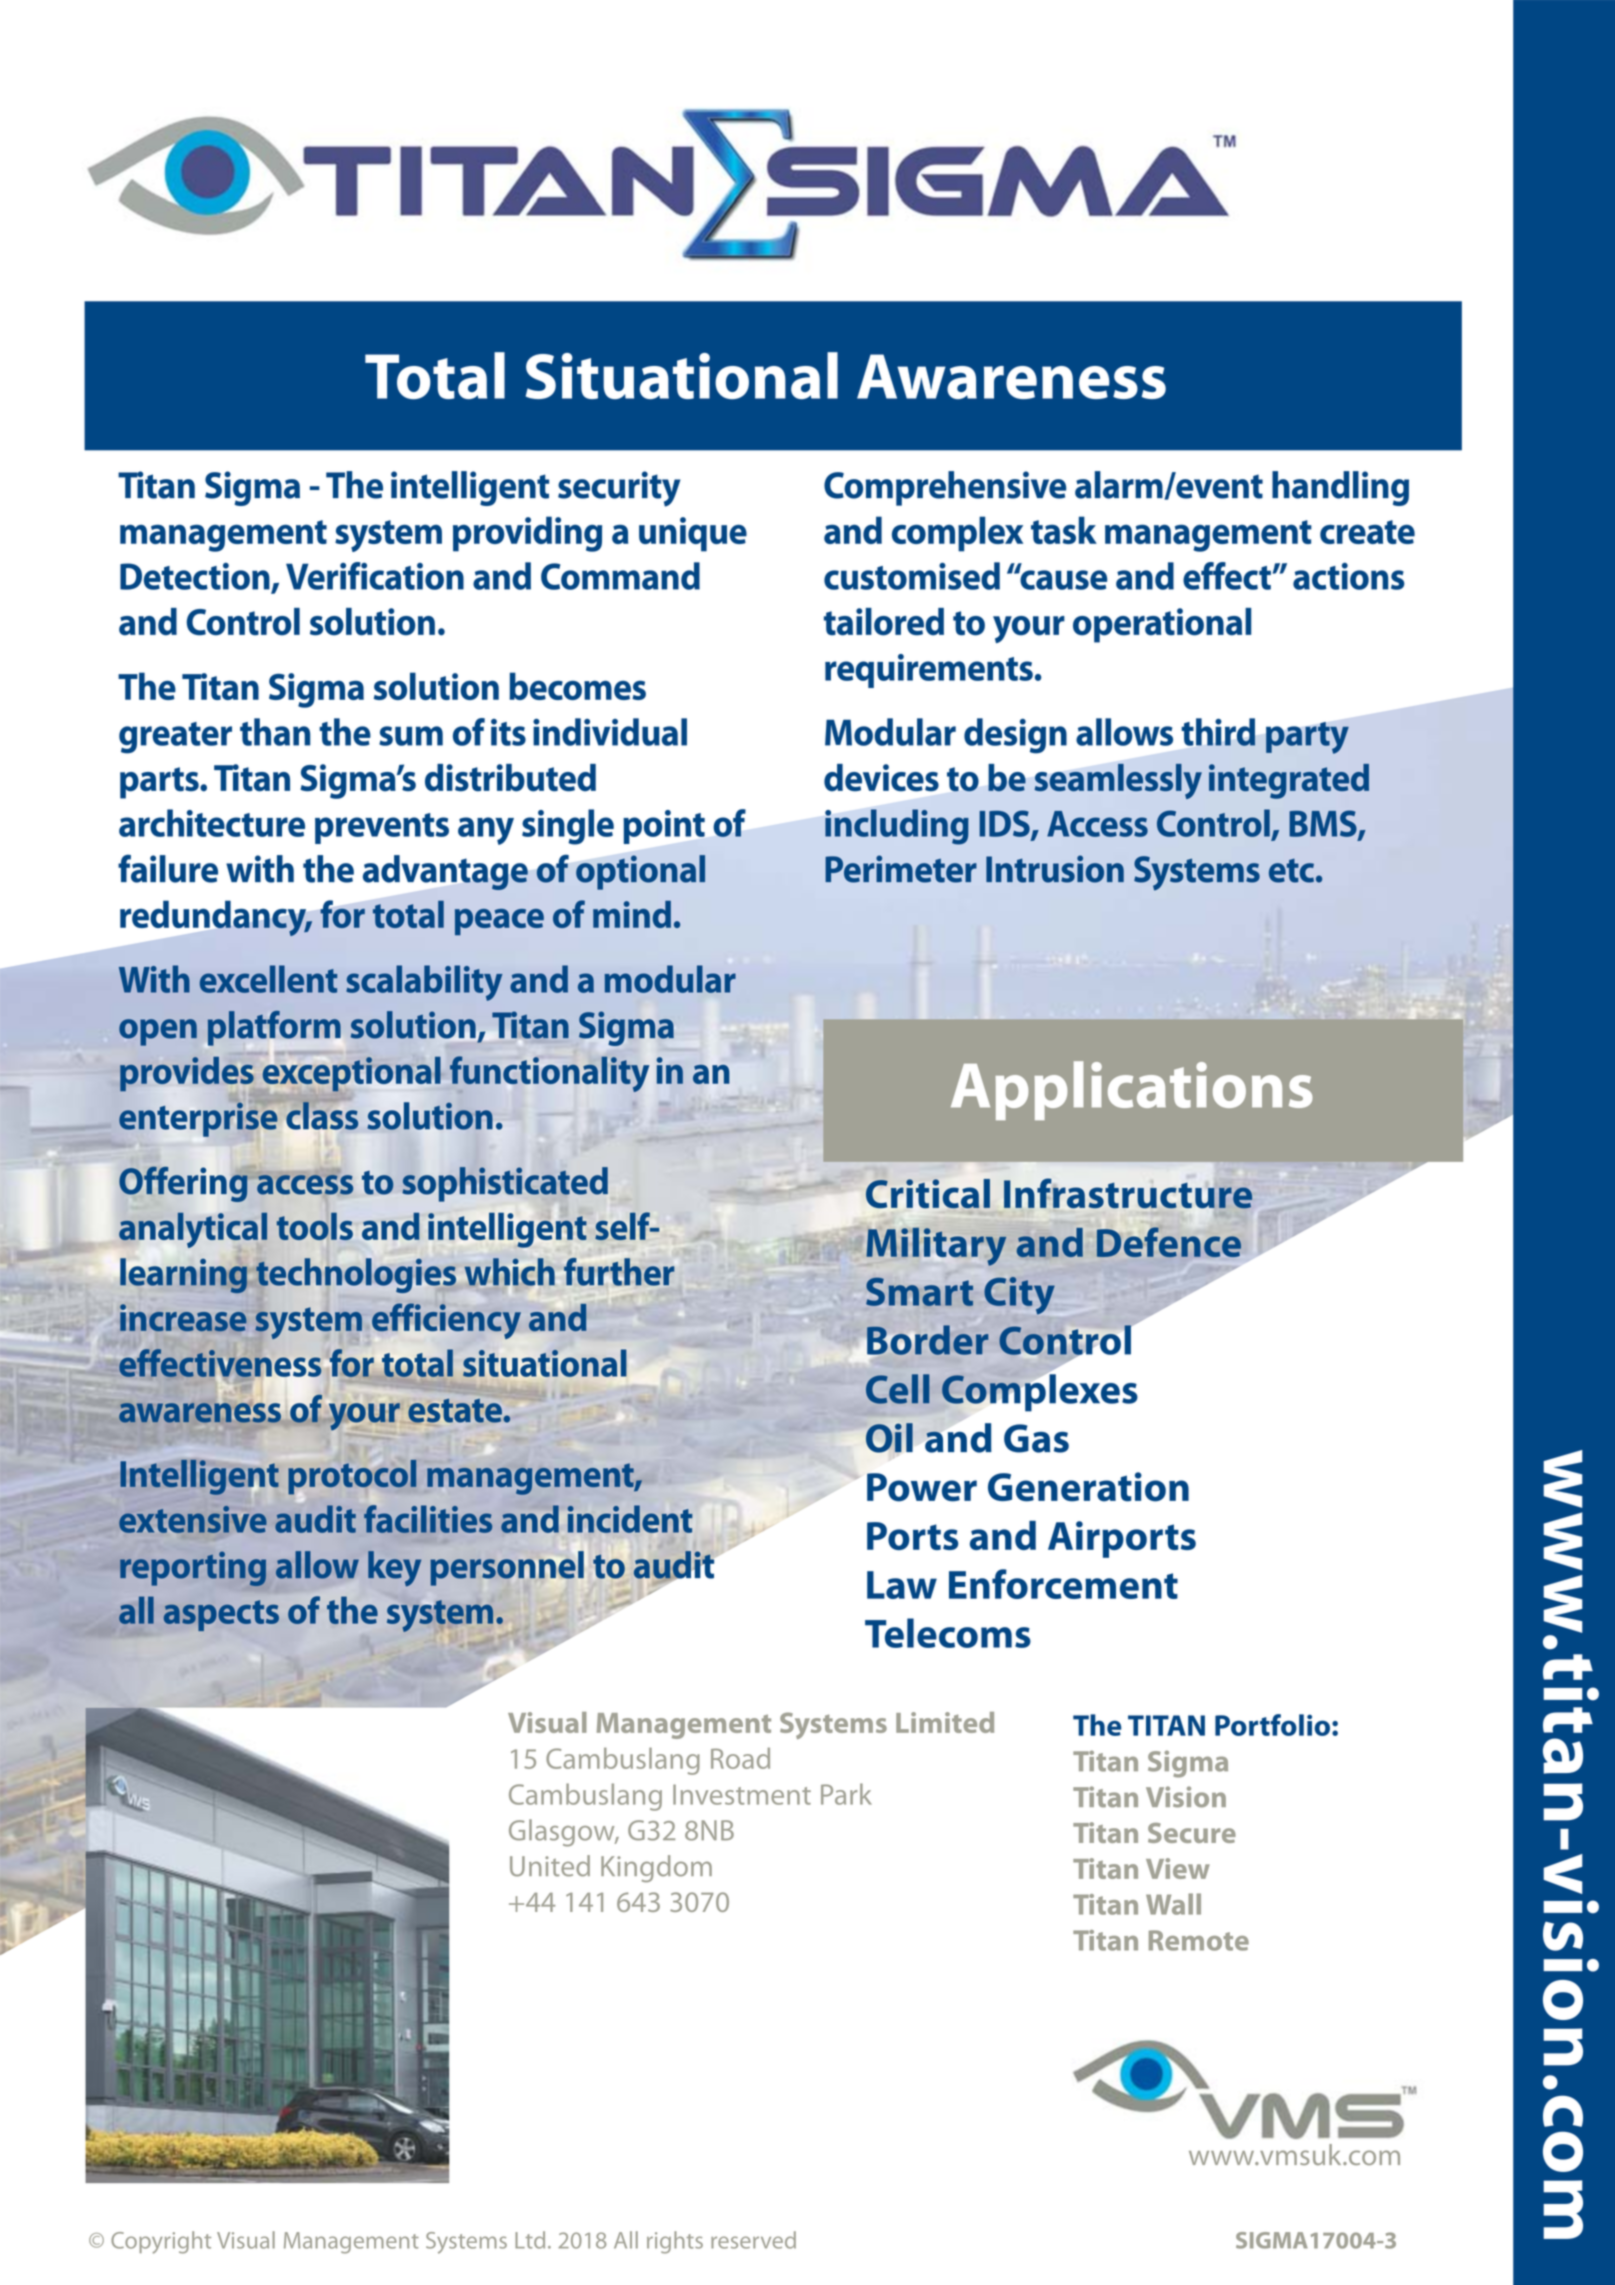  Describe the element at coordinates (1162, 625) in the document. I see `operational` at that location.
